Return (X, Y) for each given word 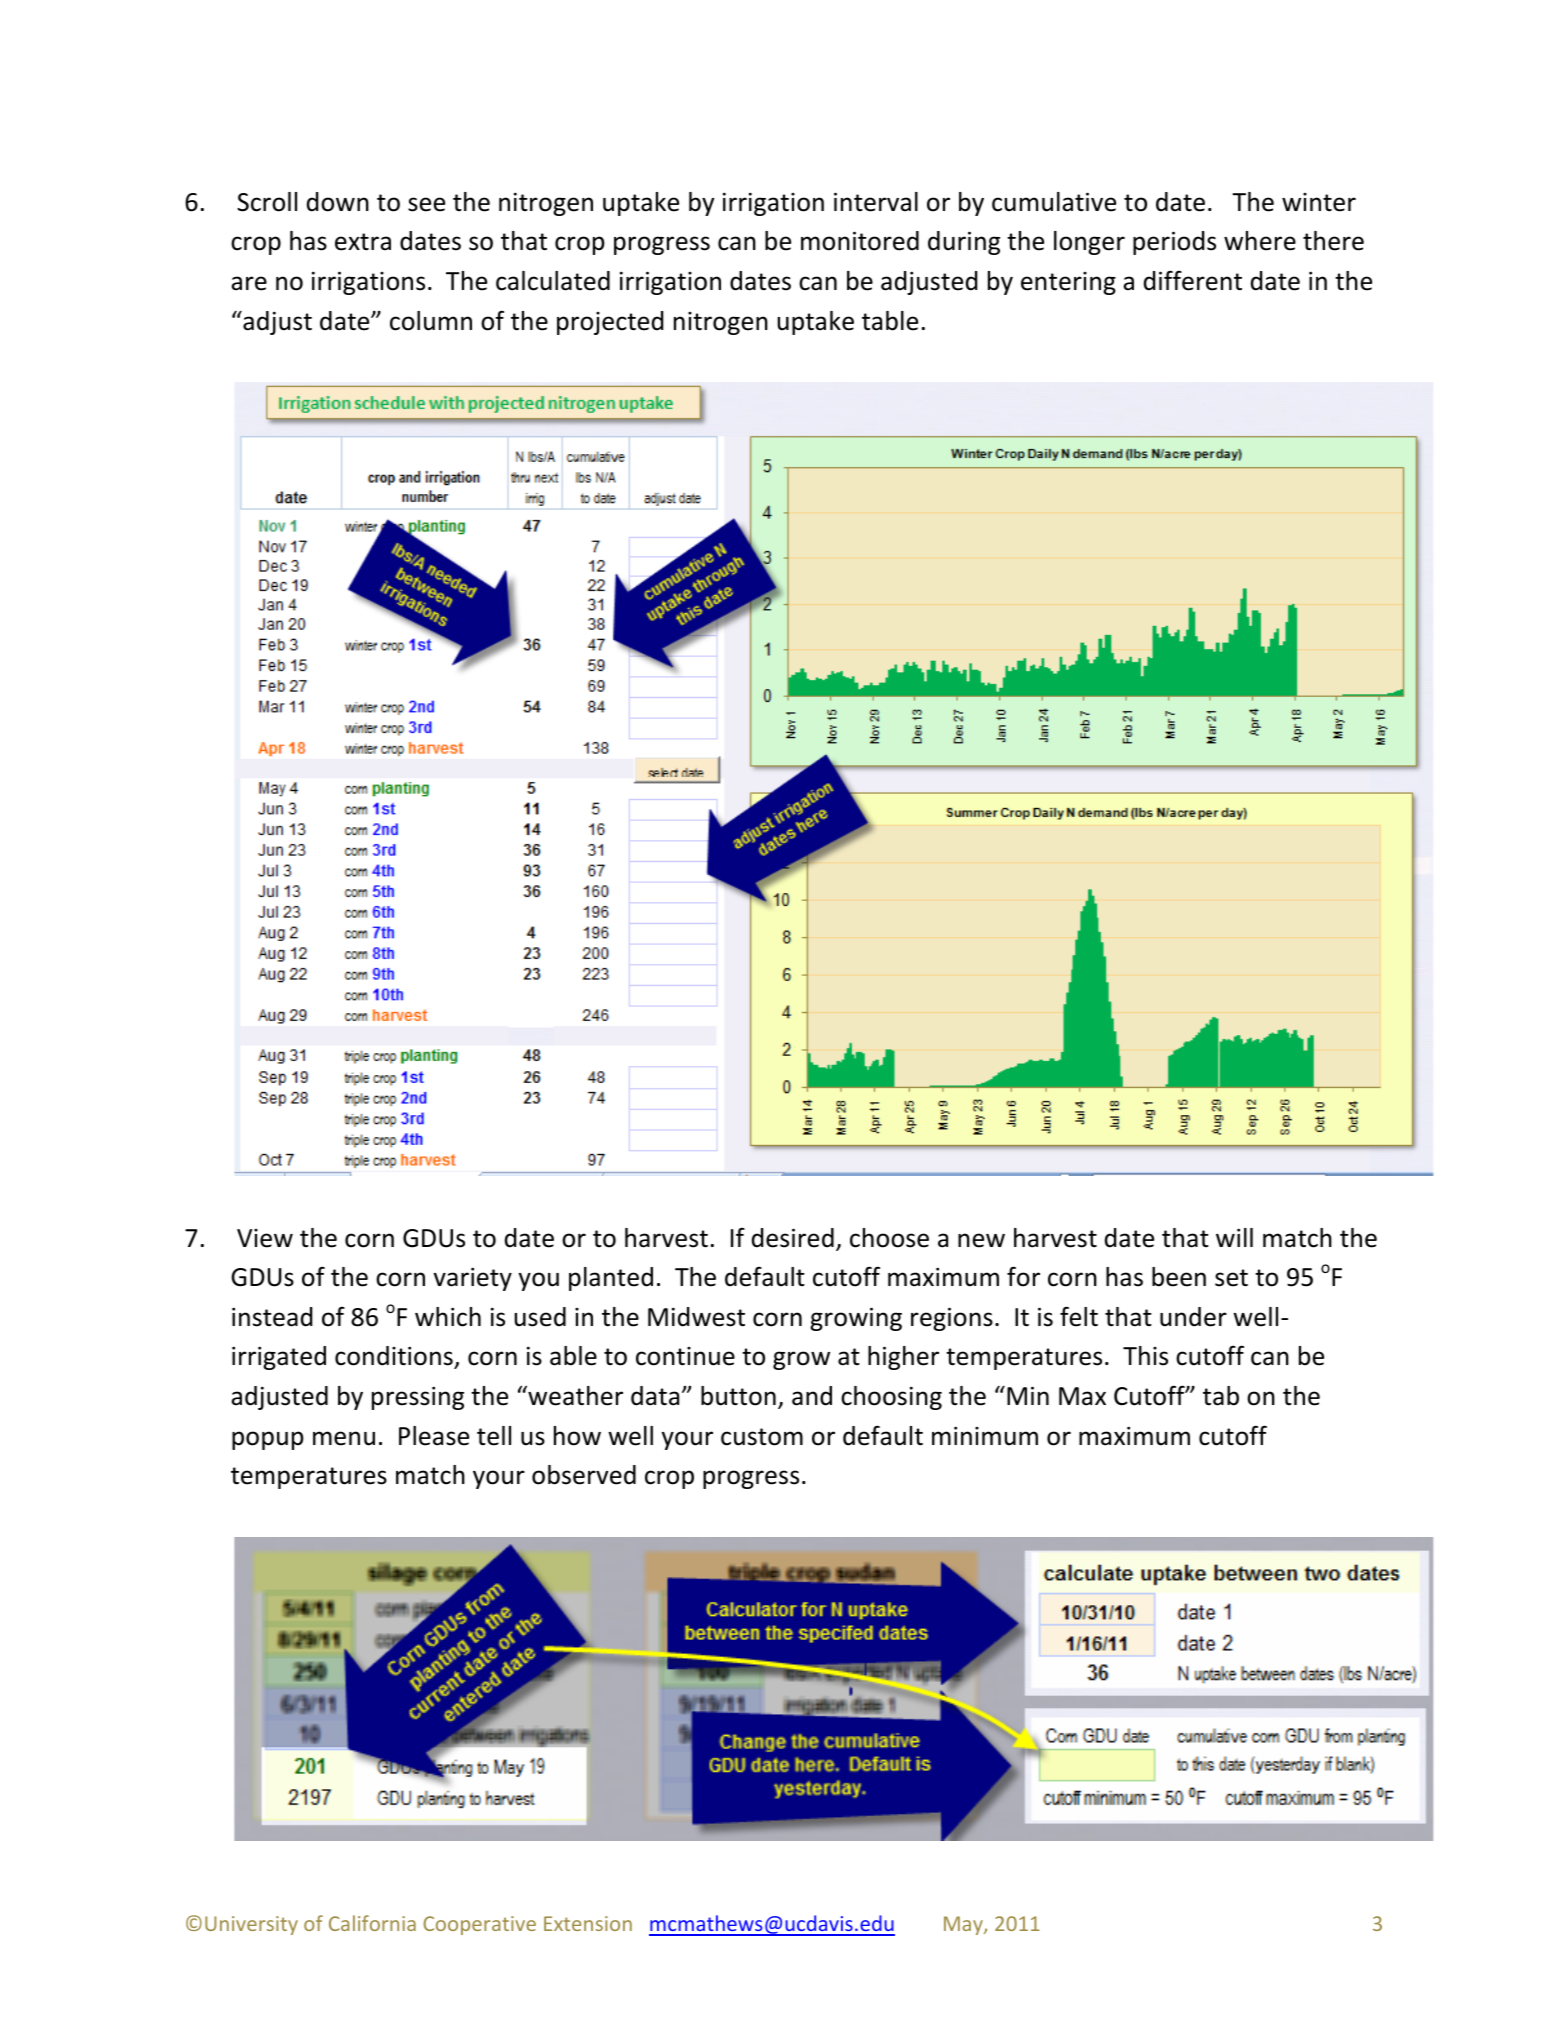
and (812, 1396)
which (448, 1317)
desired (793, 1238)
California (372, 1923)
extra (363, 242)
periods (1174, 243)
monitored (860, 241)
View (265, 1238)
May (964, 1925)
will (1234, 1237)
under (1193, 1317)
